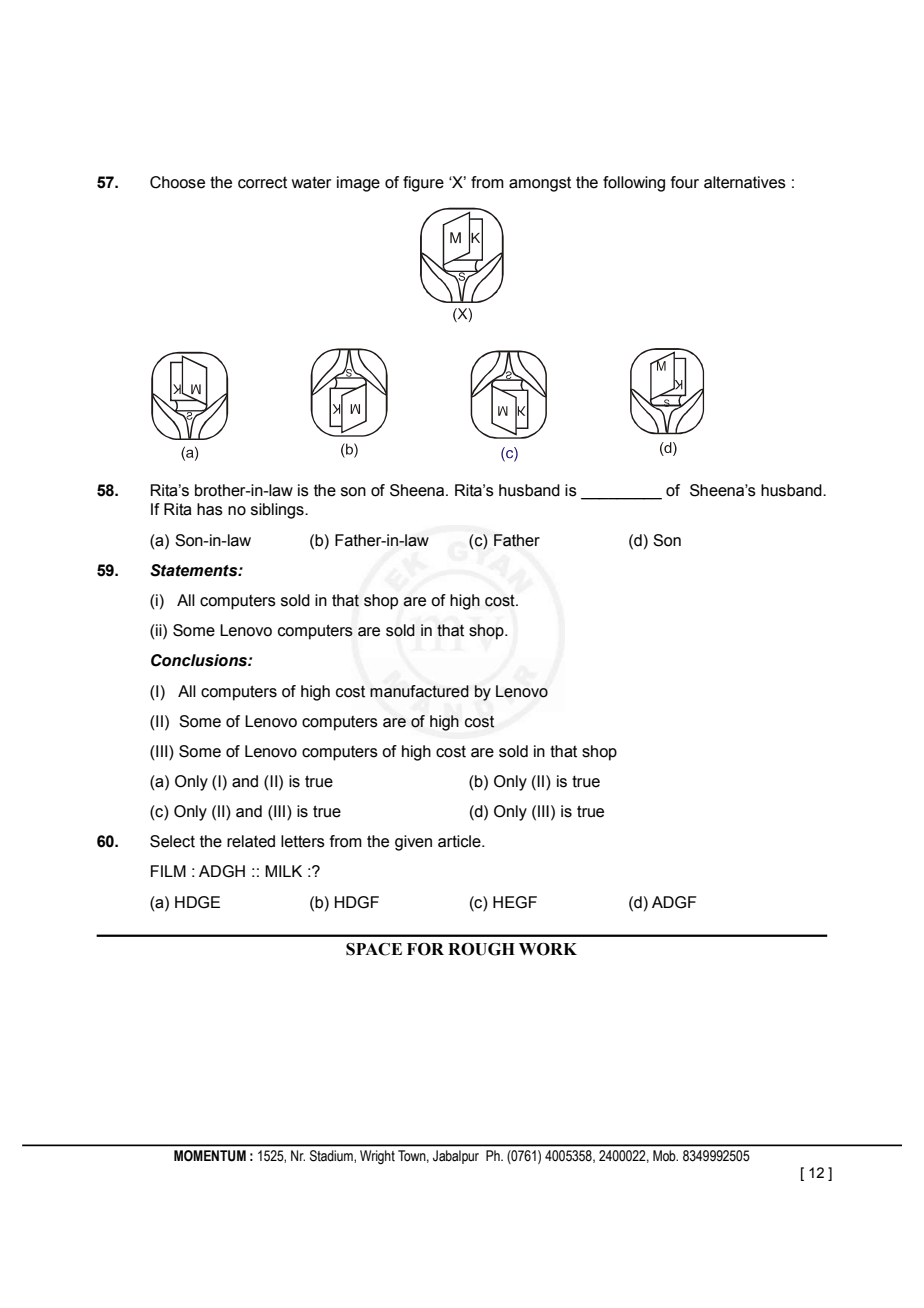 The image size is (924, 1308). Describe the element at coordinates (413, 843) in the page. I see `given` at that location.
